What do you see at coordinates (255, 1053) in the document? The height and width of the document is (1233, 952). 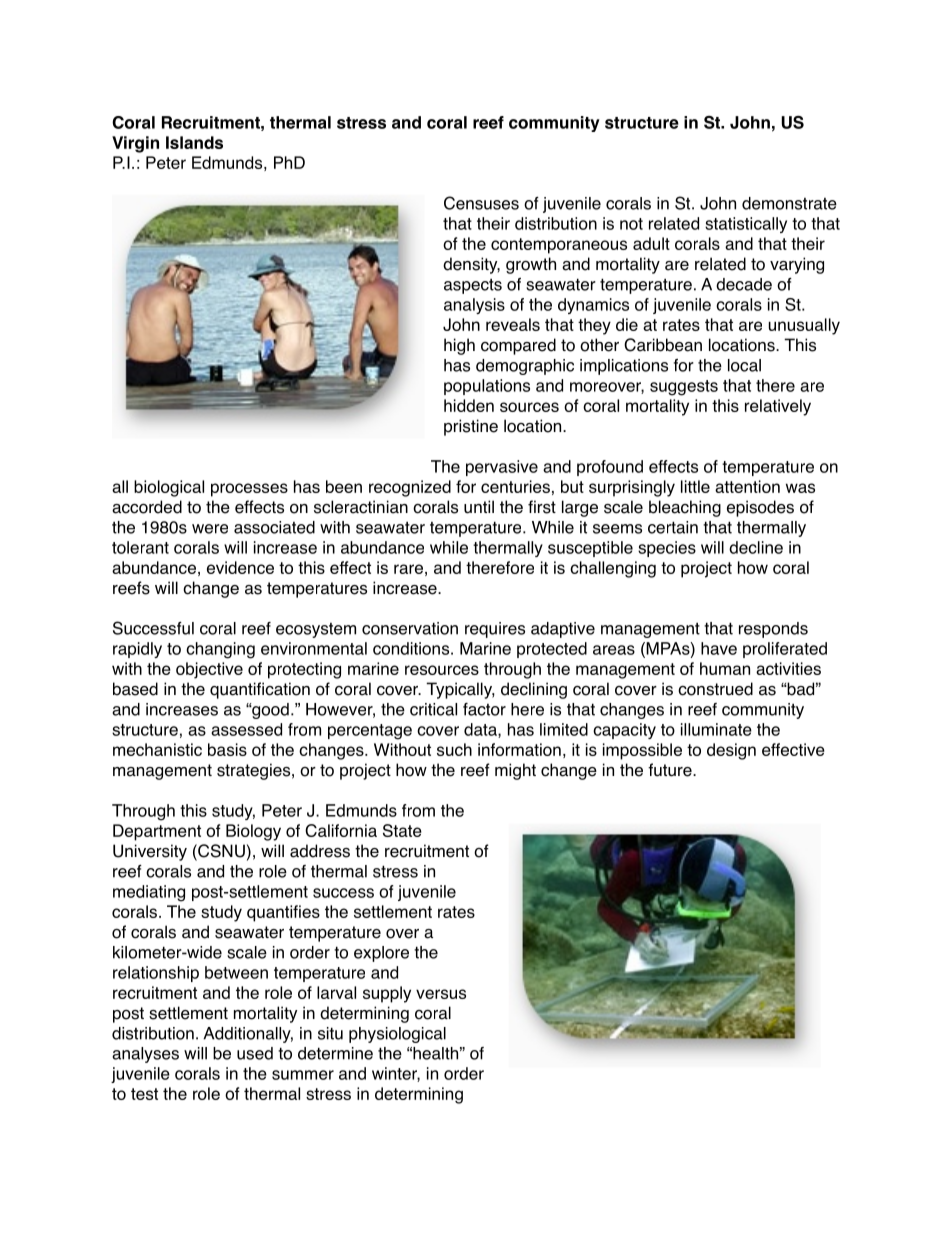 I see `used` at bounding box center [255, 1053].
